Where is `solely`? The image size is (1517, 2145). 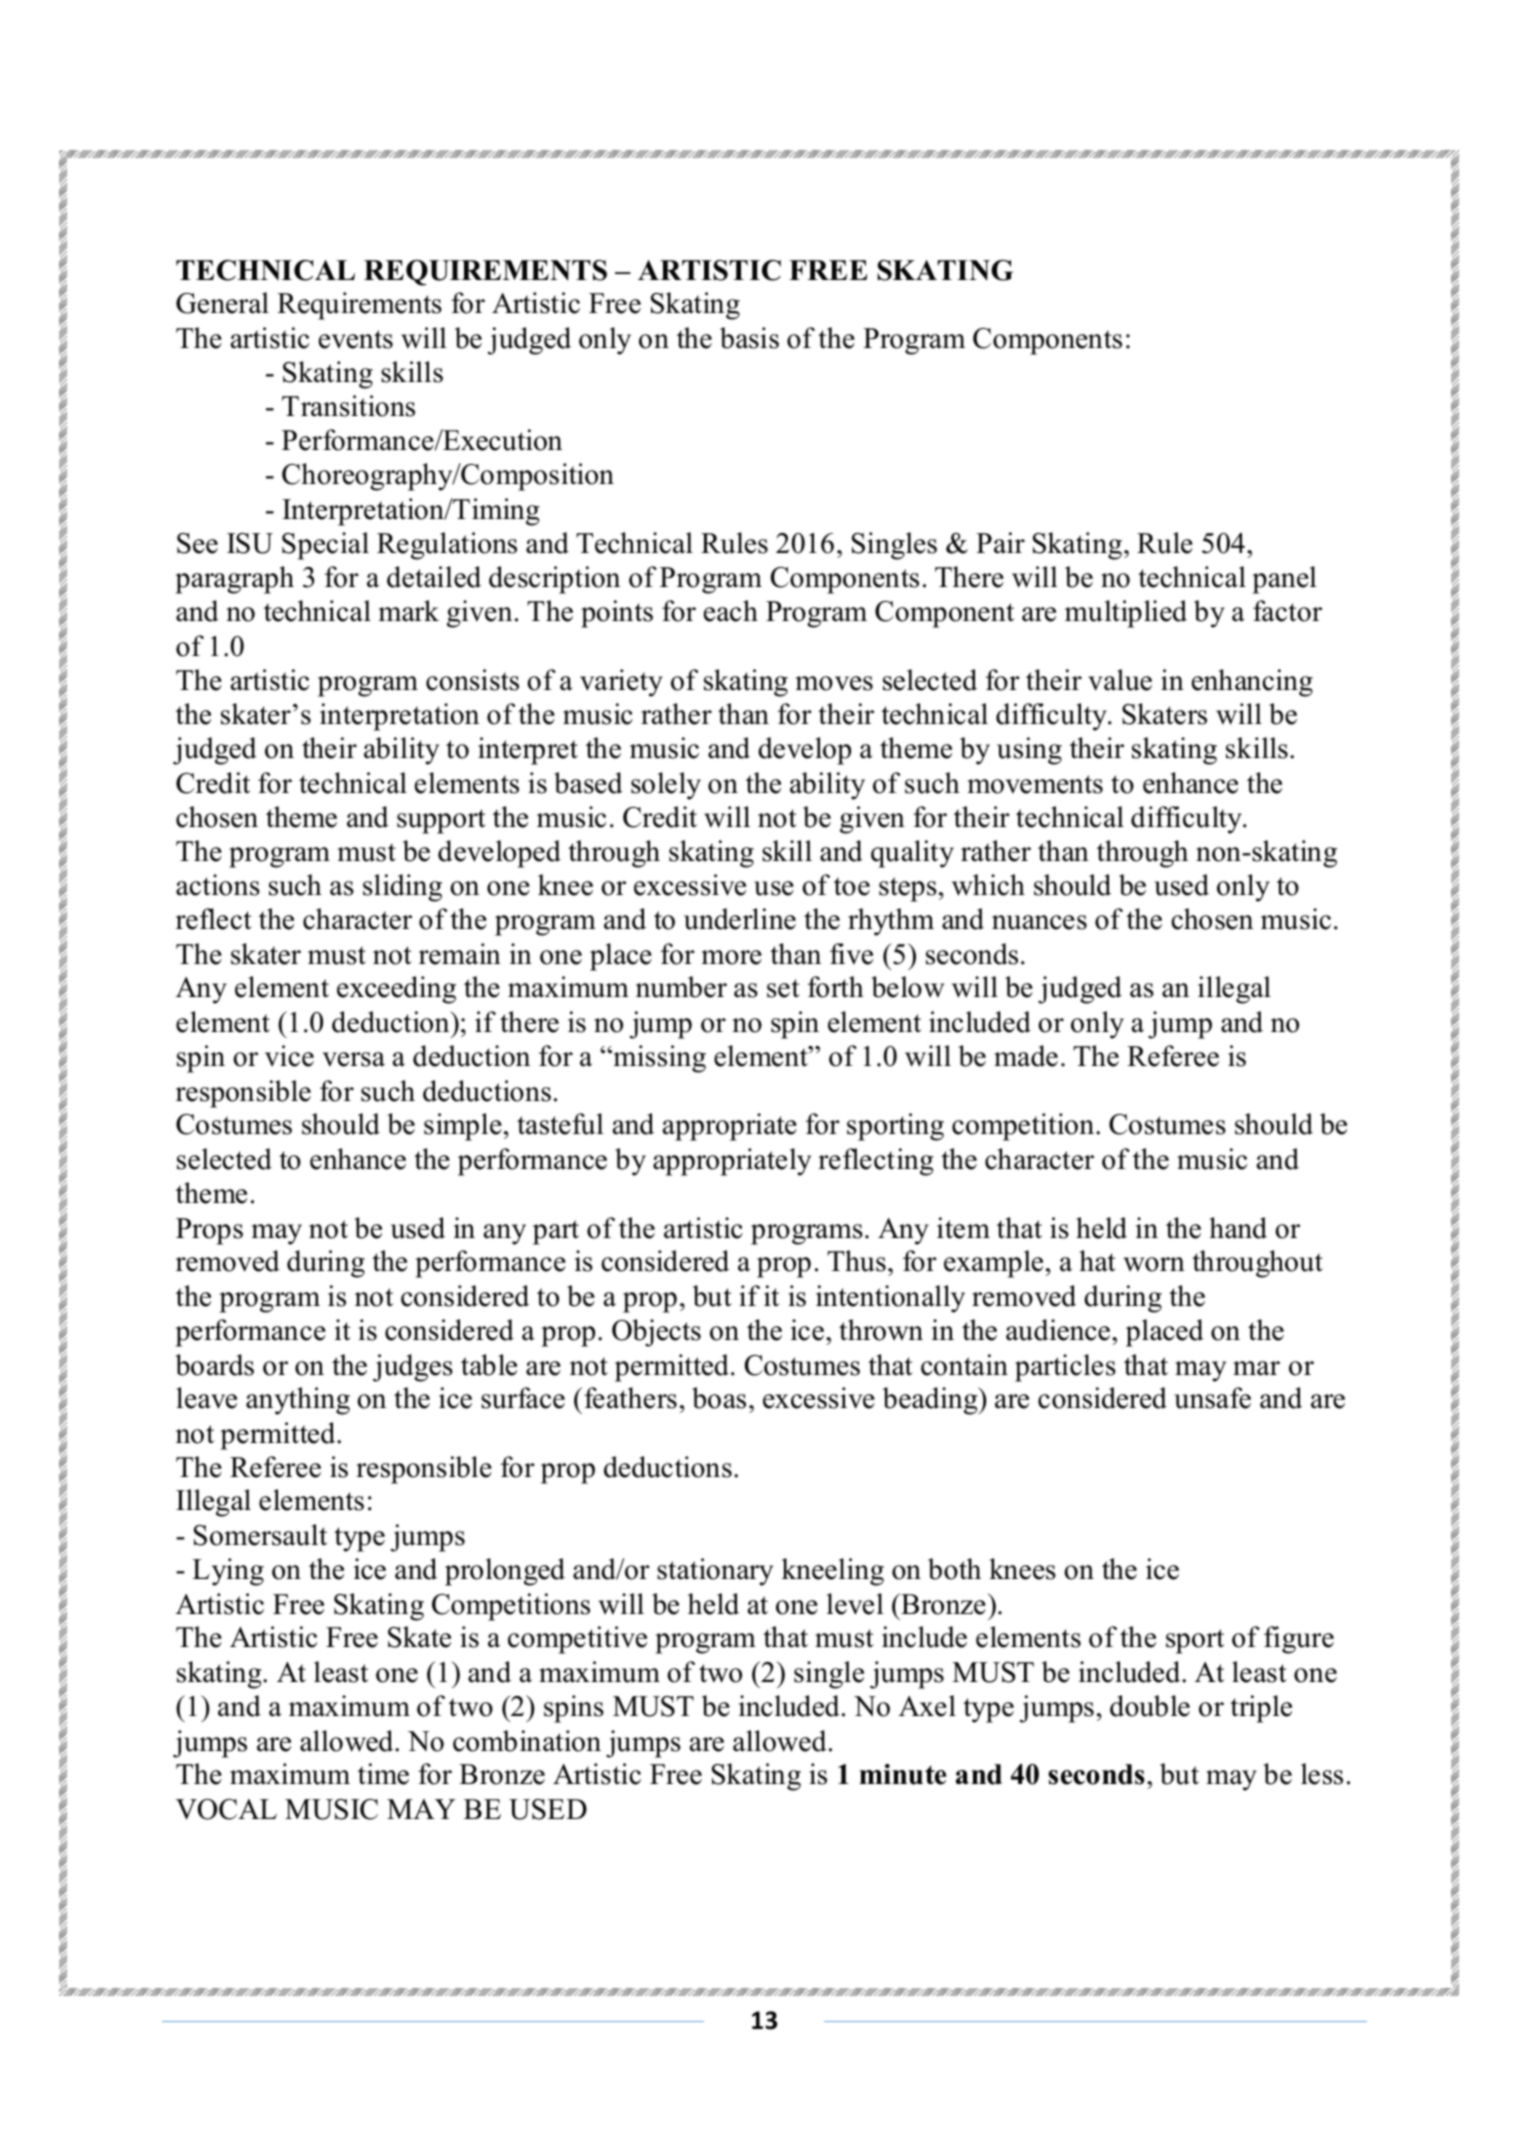
solely is located at coordinates (666, 786).
